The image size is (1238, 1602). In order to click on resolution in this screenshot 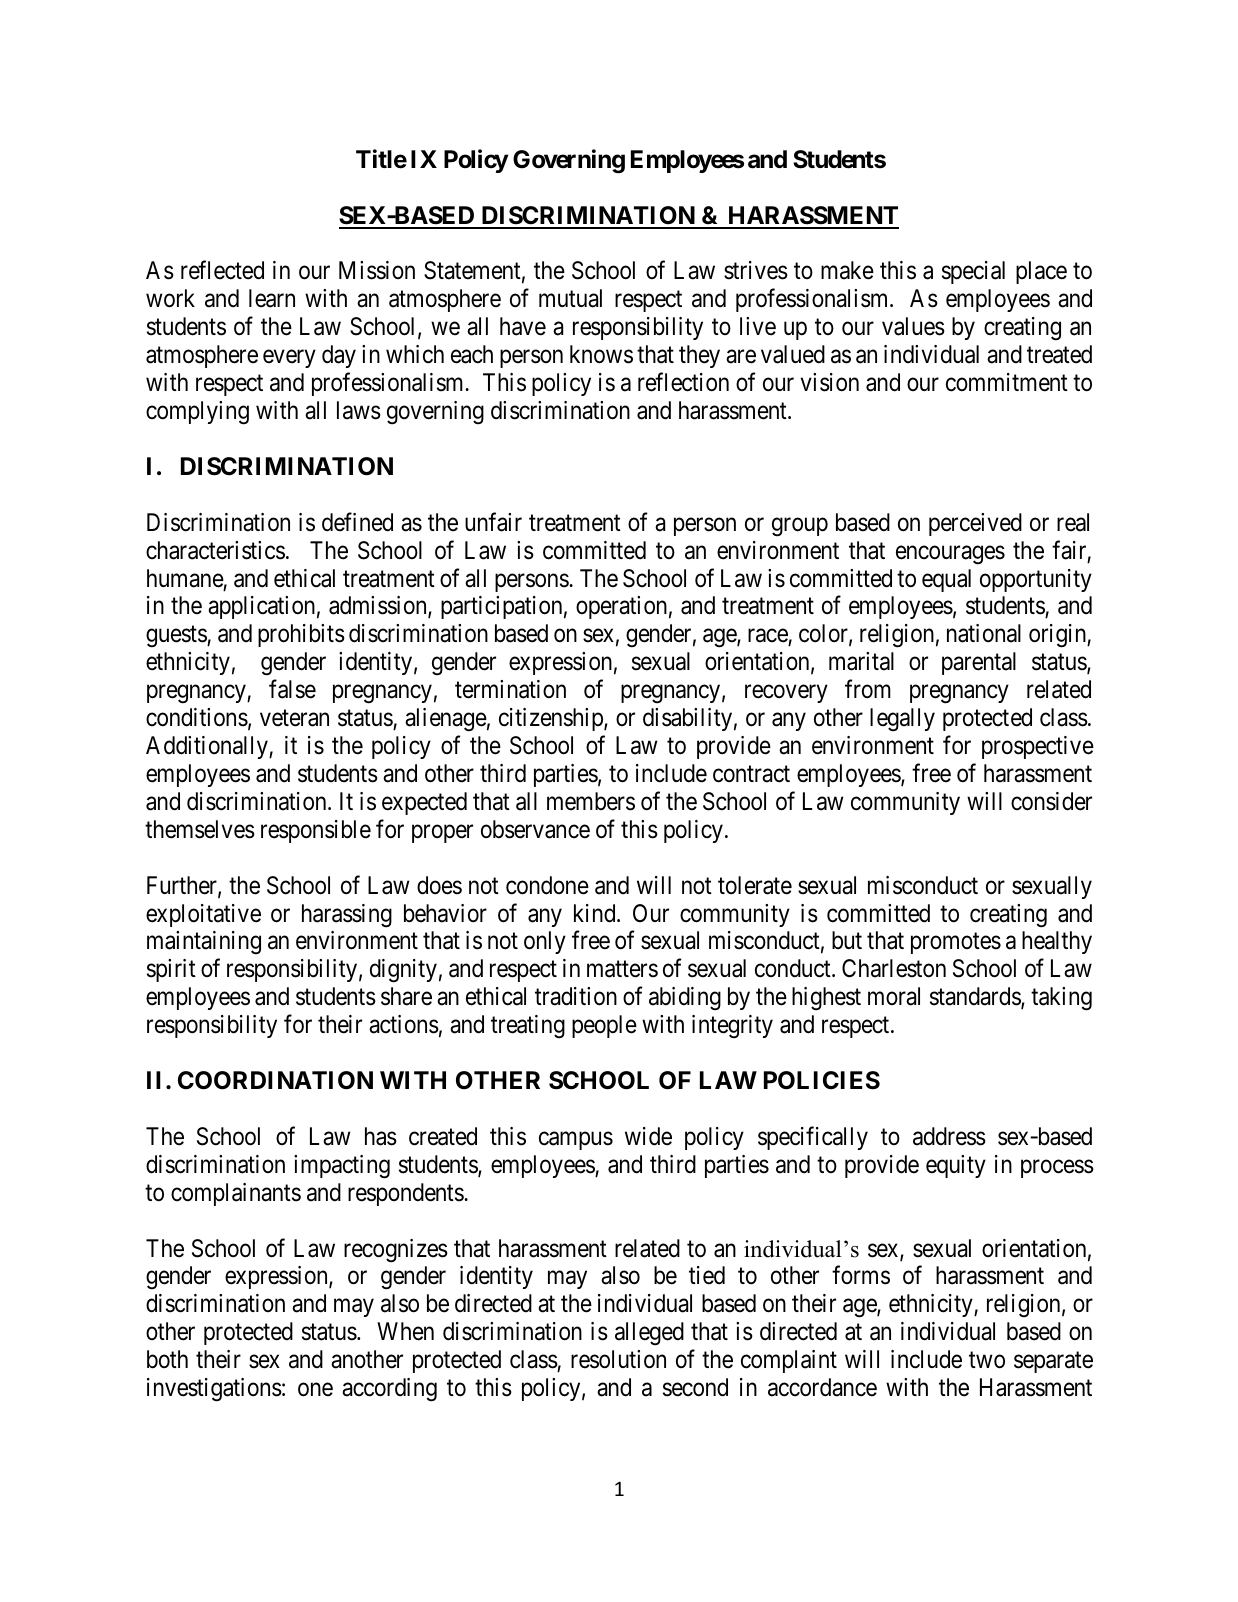, I will do `click(618, 1359)`.
